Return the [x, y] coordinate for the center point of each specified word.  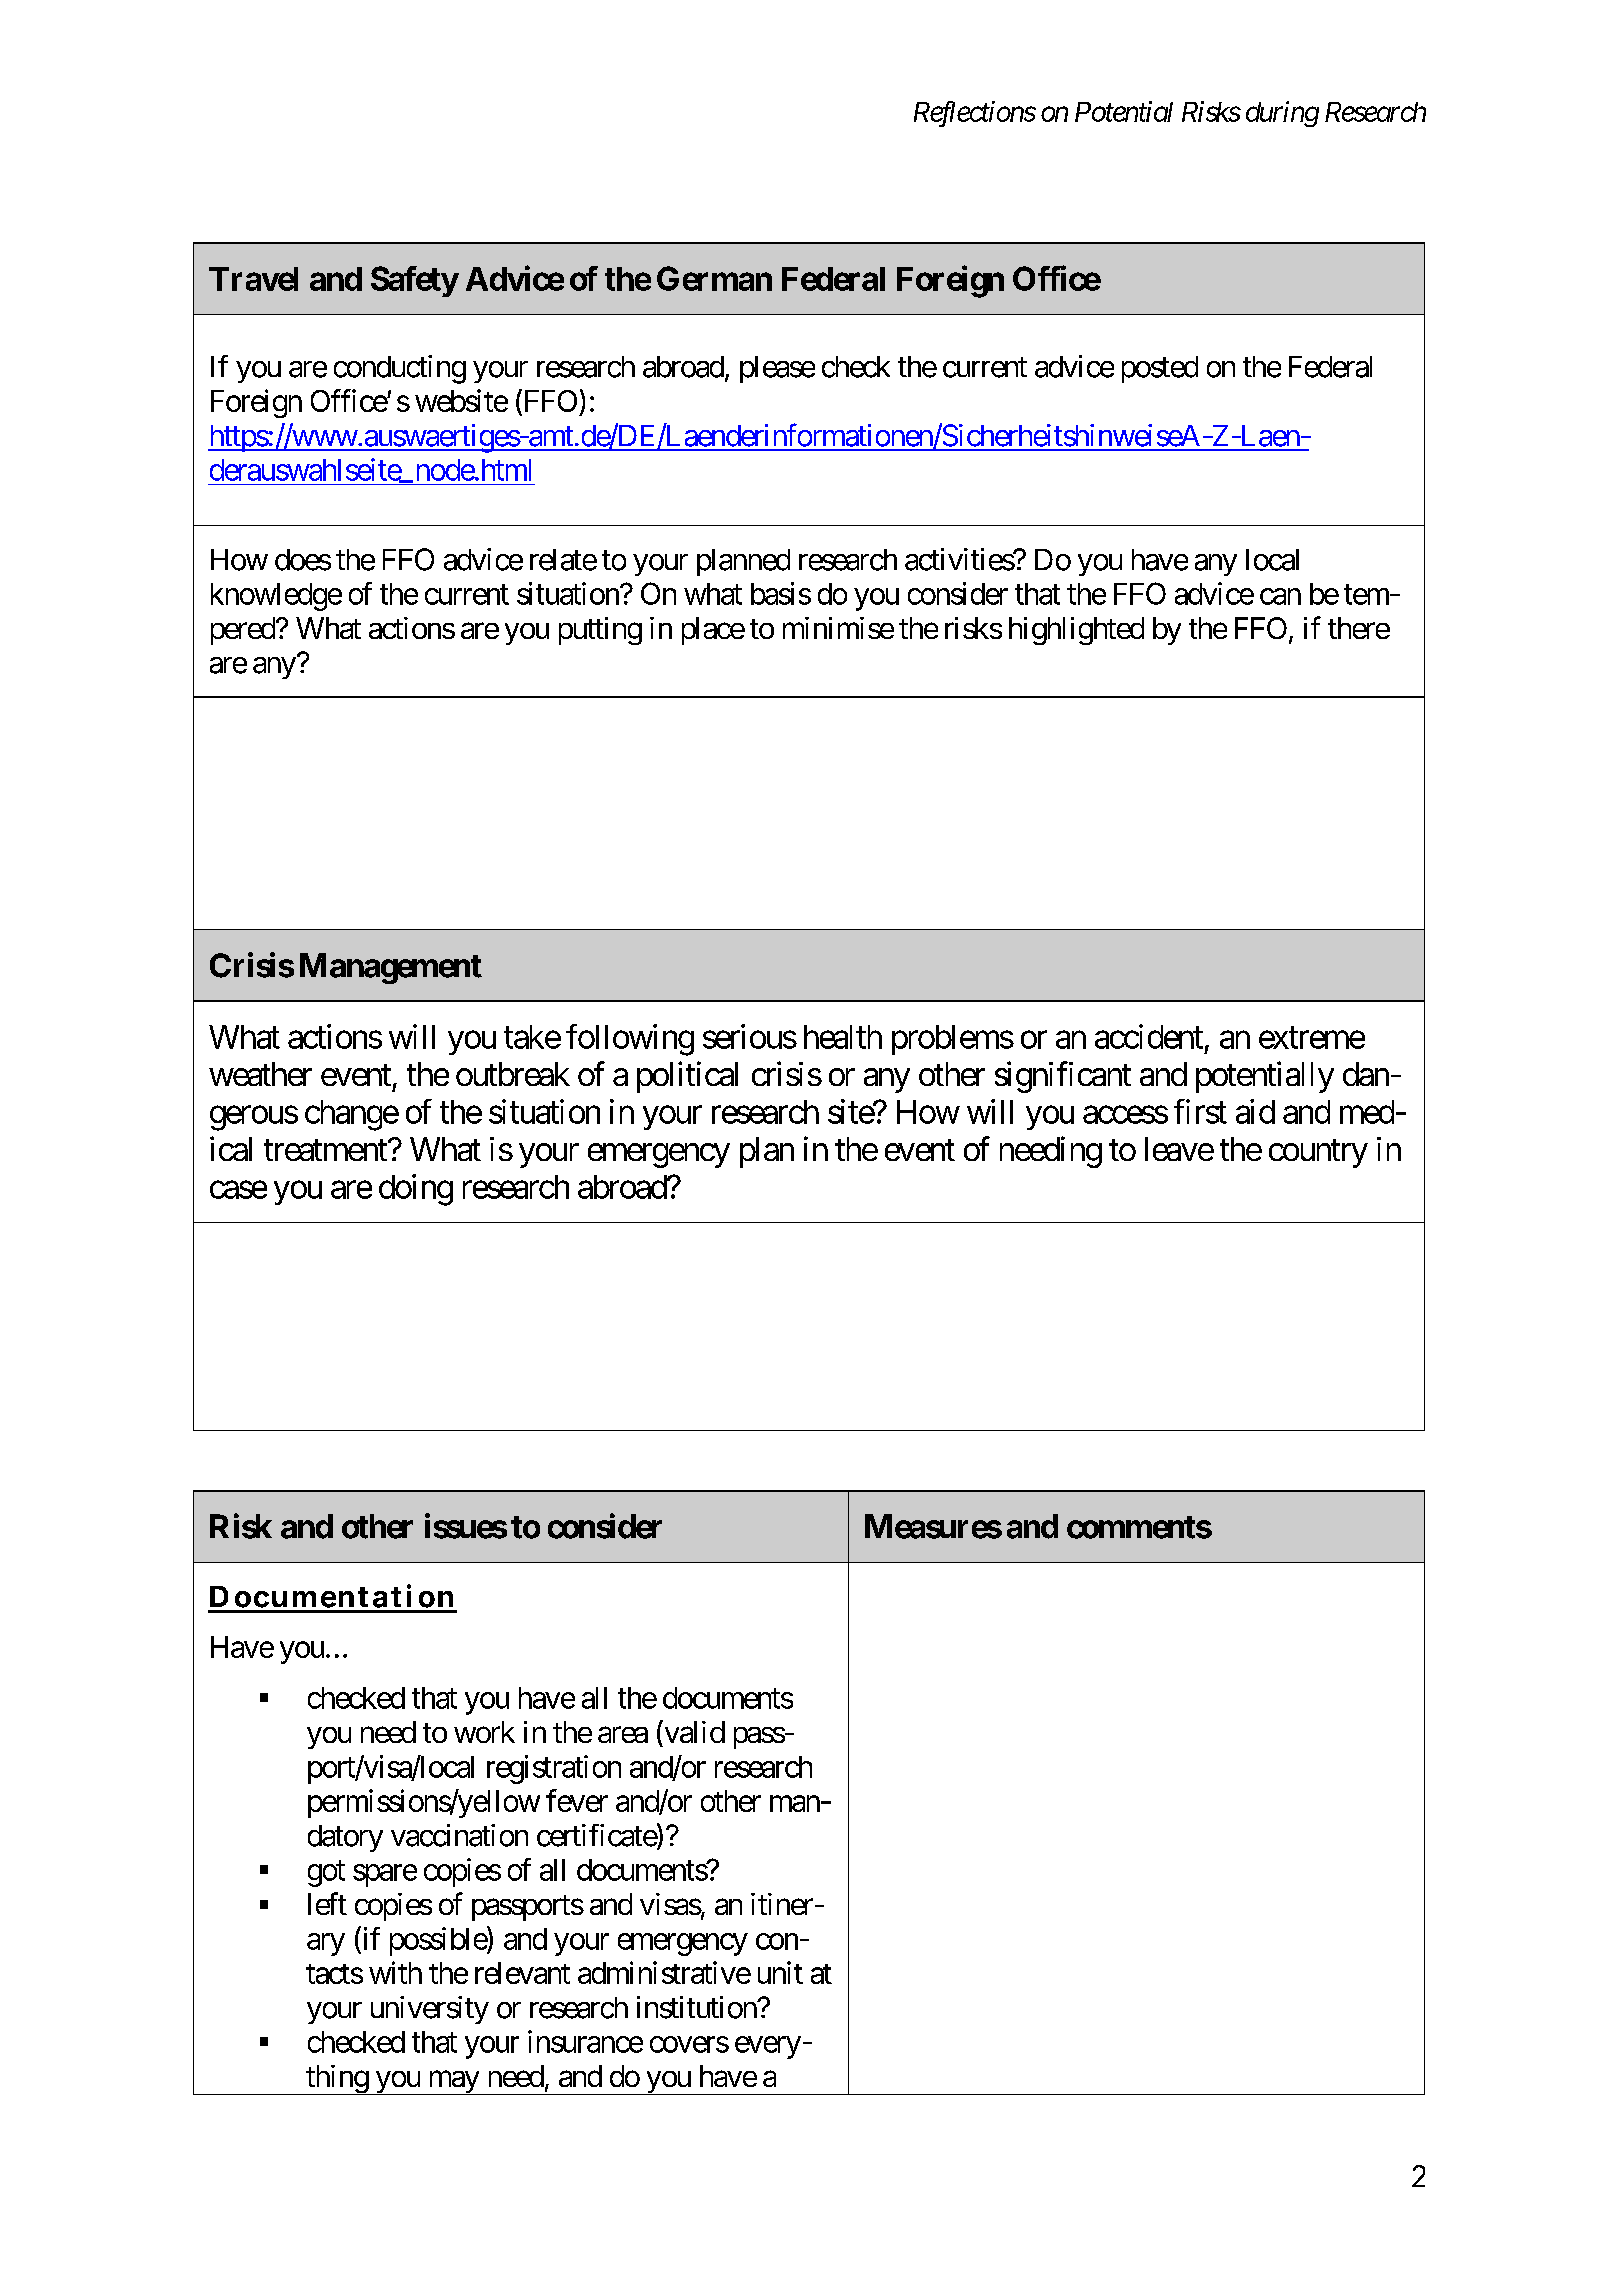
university [430, 2010]
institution [697, 2007]
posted [1160, 369]
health [843, 1037]
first [1200, 1111]
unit [780, 1972]
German [714, 278]
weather [260, 1074]
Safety [414, 281]
